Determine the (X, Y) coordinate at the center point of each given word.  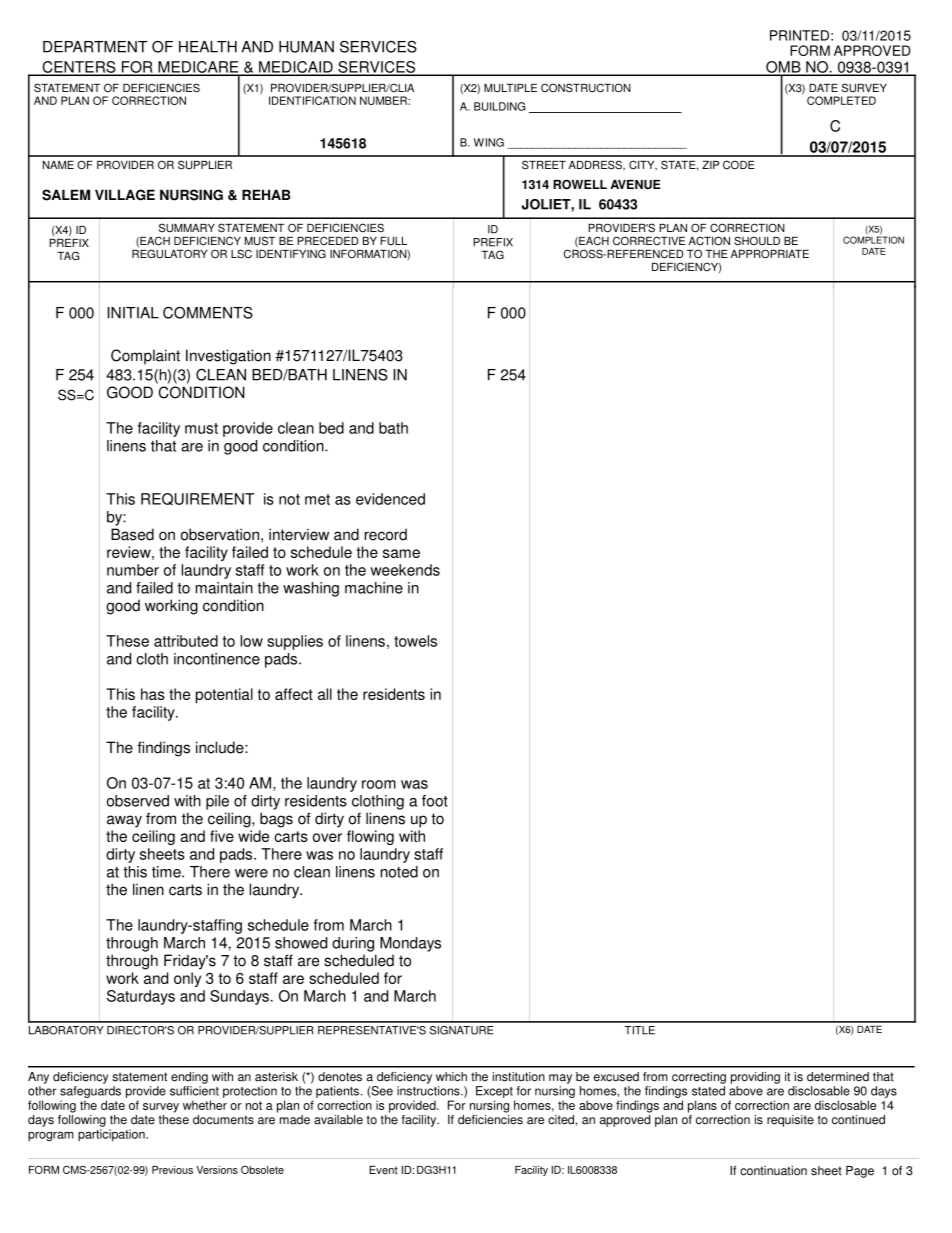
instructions (429, 1091)
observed (138, 801)
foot (435, 801)
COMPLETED (841, 100)
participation (112, 1135)
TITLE (639, 1030)
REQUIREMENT (197, 499)
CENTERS (79, 68)
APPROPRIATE (770, 254)
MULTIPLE (510, 88)
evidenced (390, 499)
